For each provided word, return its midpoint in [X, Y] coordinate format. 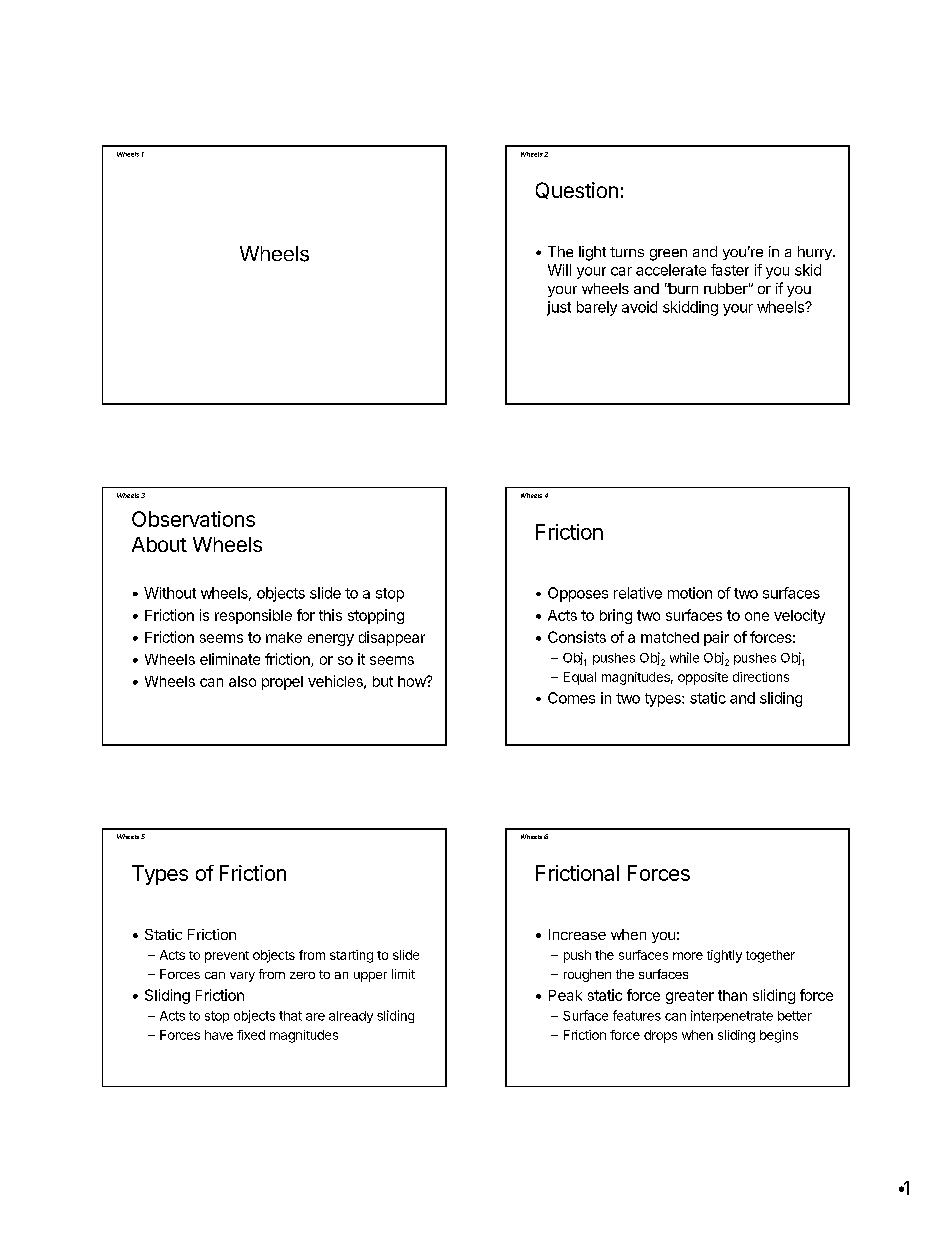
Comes [571, 698]
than [732, 995]
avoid [639, 307]
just [559, 308]
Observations [193, 519]
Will [559, 270]
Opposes [578, 594]
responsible [253, 616]
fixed [251, 1035]
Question [577, 190]
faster [730, 270]
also [242, 681]
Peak [565, 995]
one [757, 616]
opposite [703, 678]
